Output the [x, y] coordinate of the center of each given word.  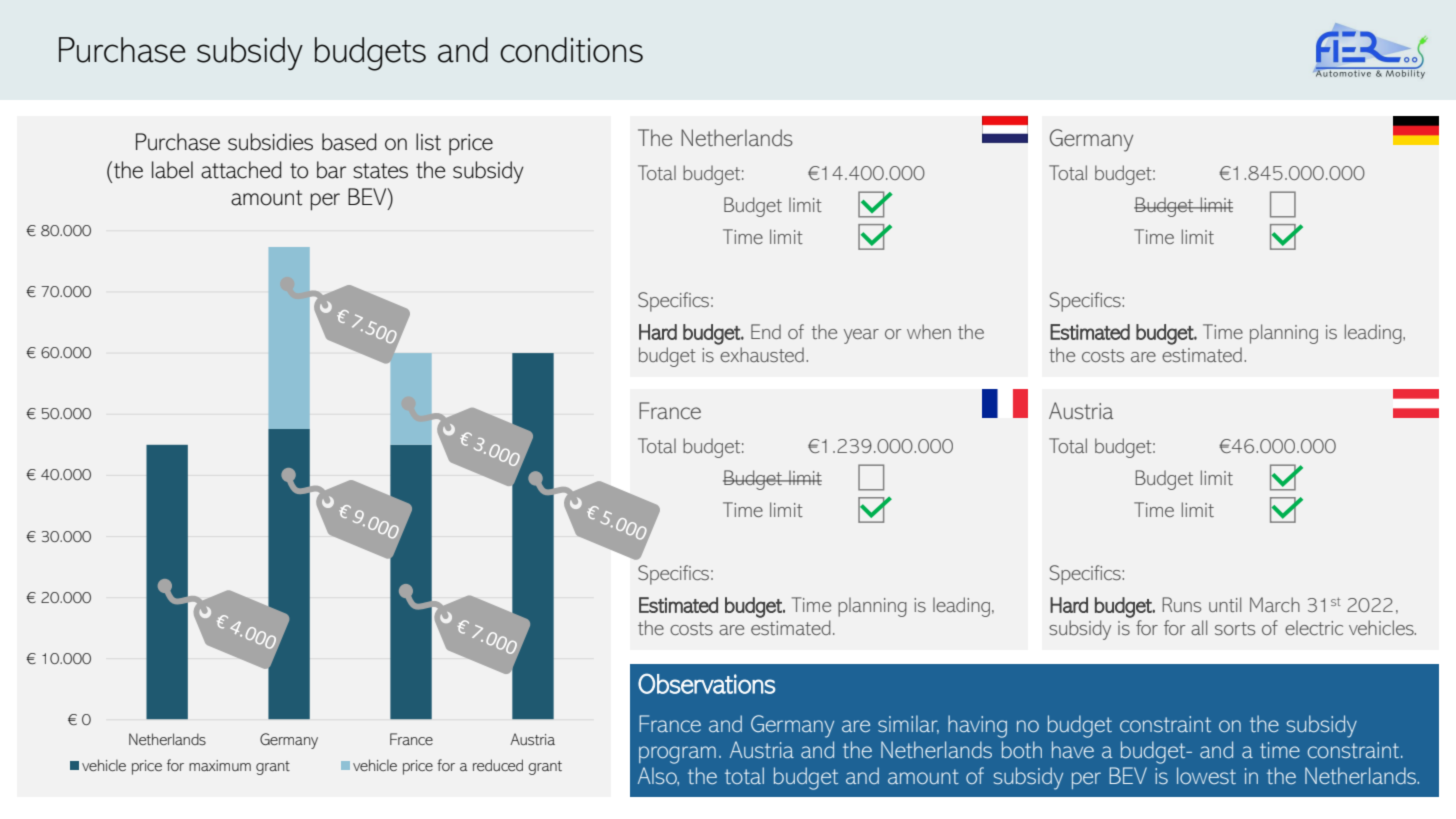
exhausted [762, 354]
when [929, 331]
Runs [1182, 604]
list [428, 142]
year [861, 336]
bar [331, 170]
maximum [220, 765]
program [677, 755]
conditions [571, 50]
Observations [707, 683]
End [766, 331]
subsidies [270, 142]
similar [908, 724]
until [1225, 604]
